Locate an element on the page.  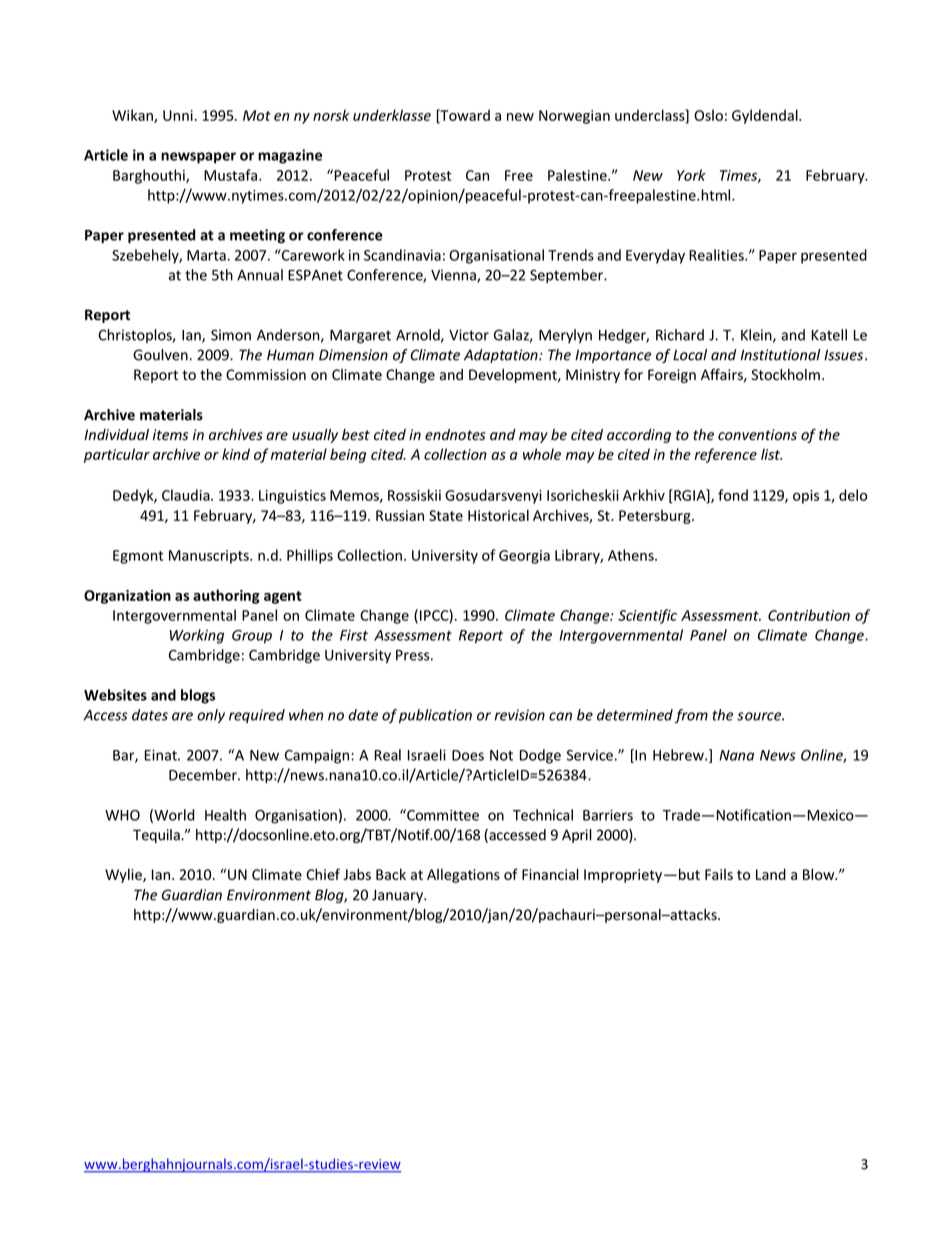
only is located at coordinates (211, 716).
